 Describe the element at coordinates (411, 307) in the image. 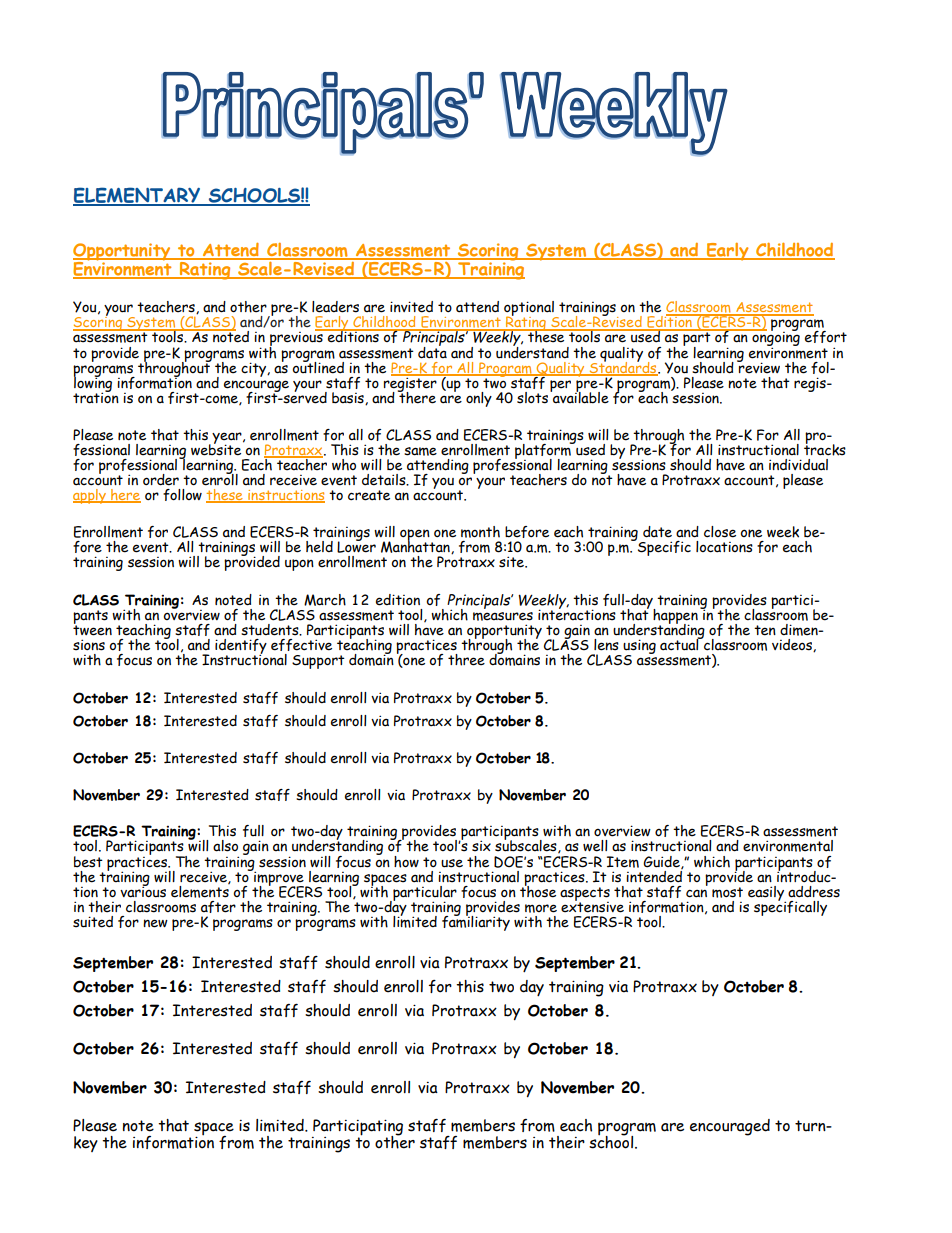

I see `invited` at that location.
